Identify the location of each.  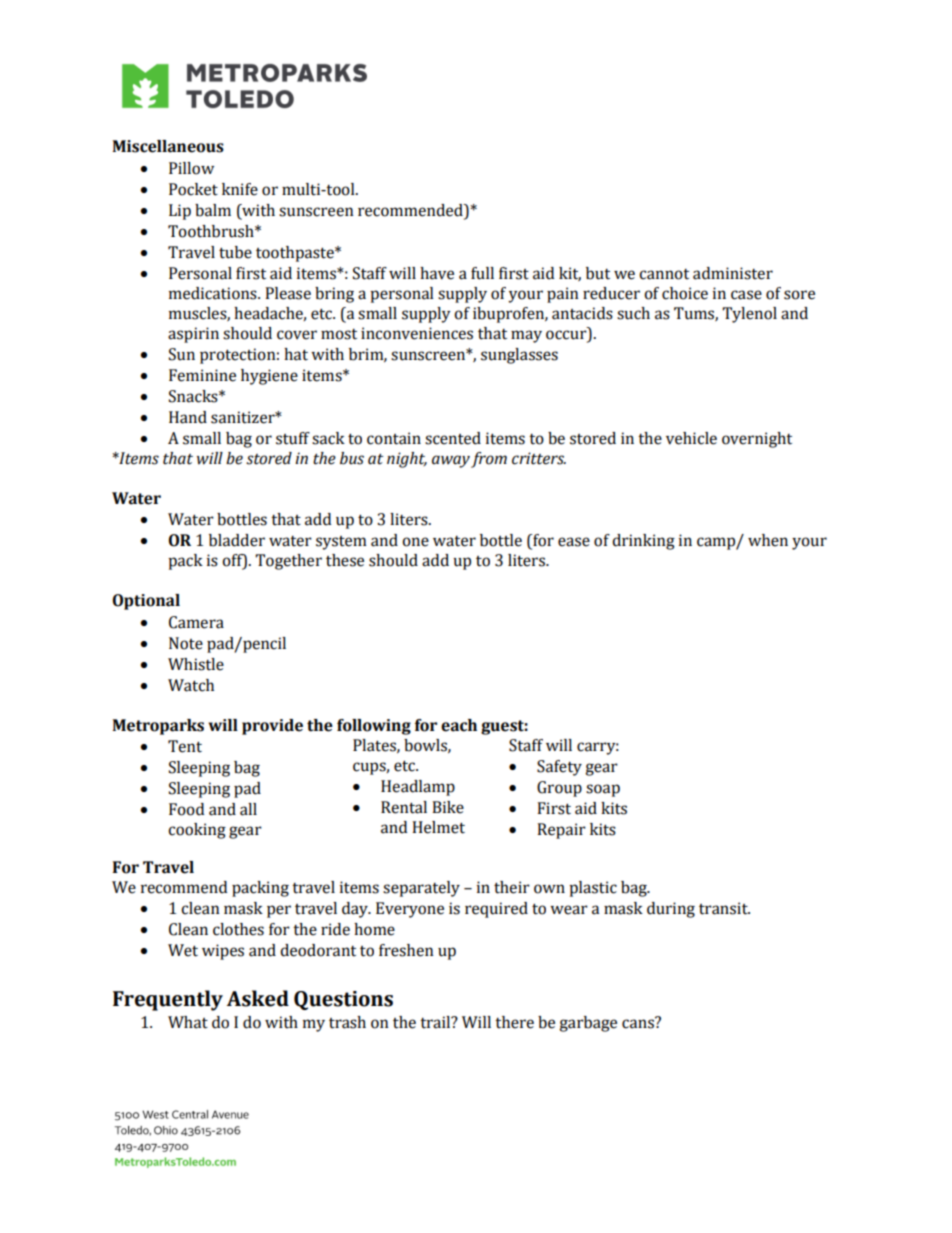
(459, 725).
